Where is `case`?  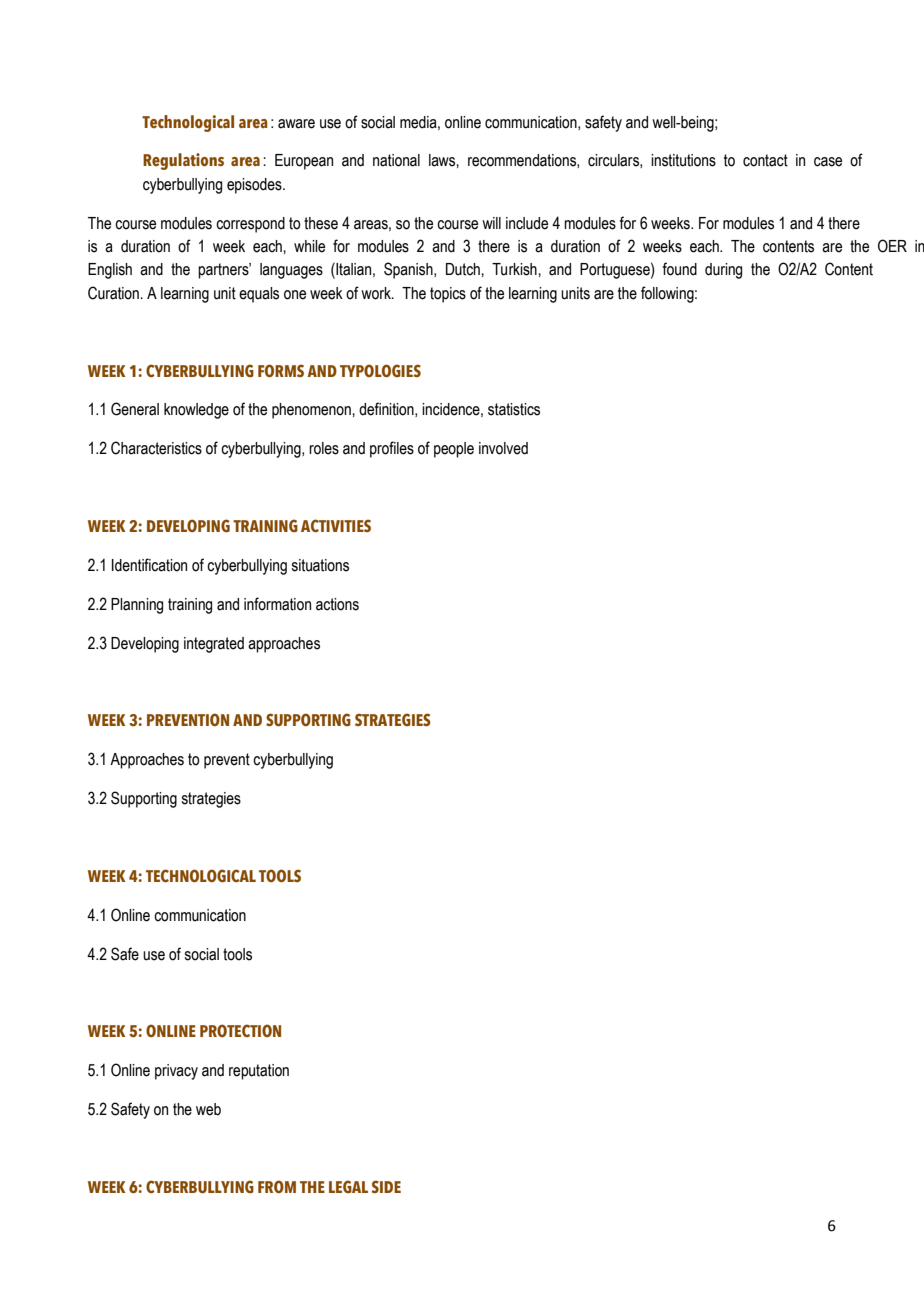
case is located at coordinates (828, 162).
